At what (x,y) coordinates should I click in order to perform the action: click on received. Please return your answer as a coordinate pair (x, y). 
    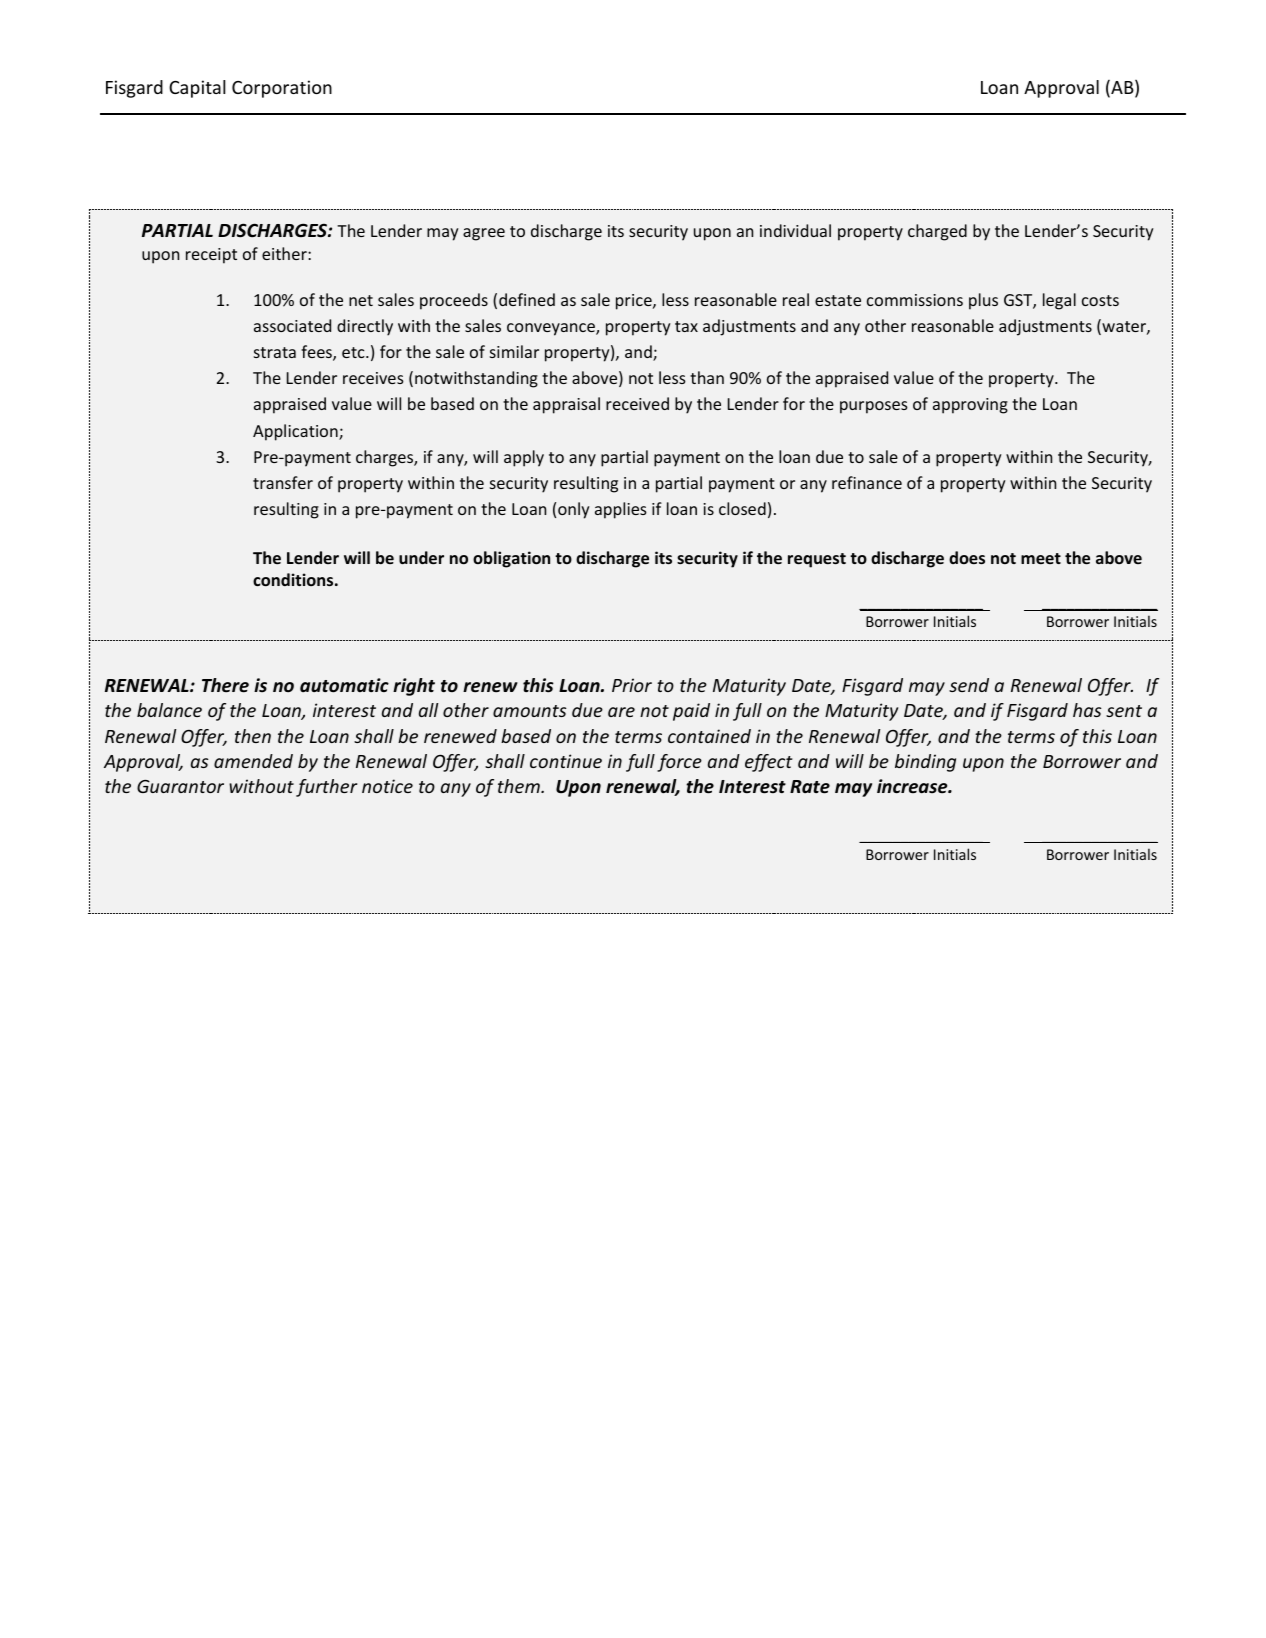
    Looking at the image, I should click on (637, 403).
